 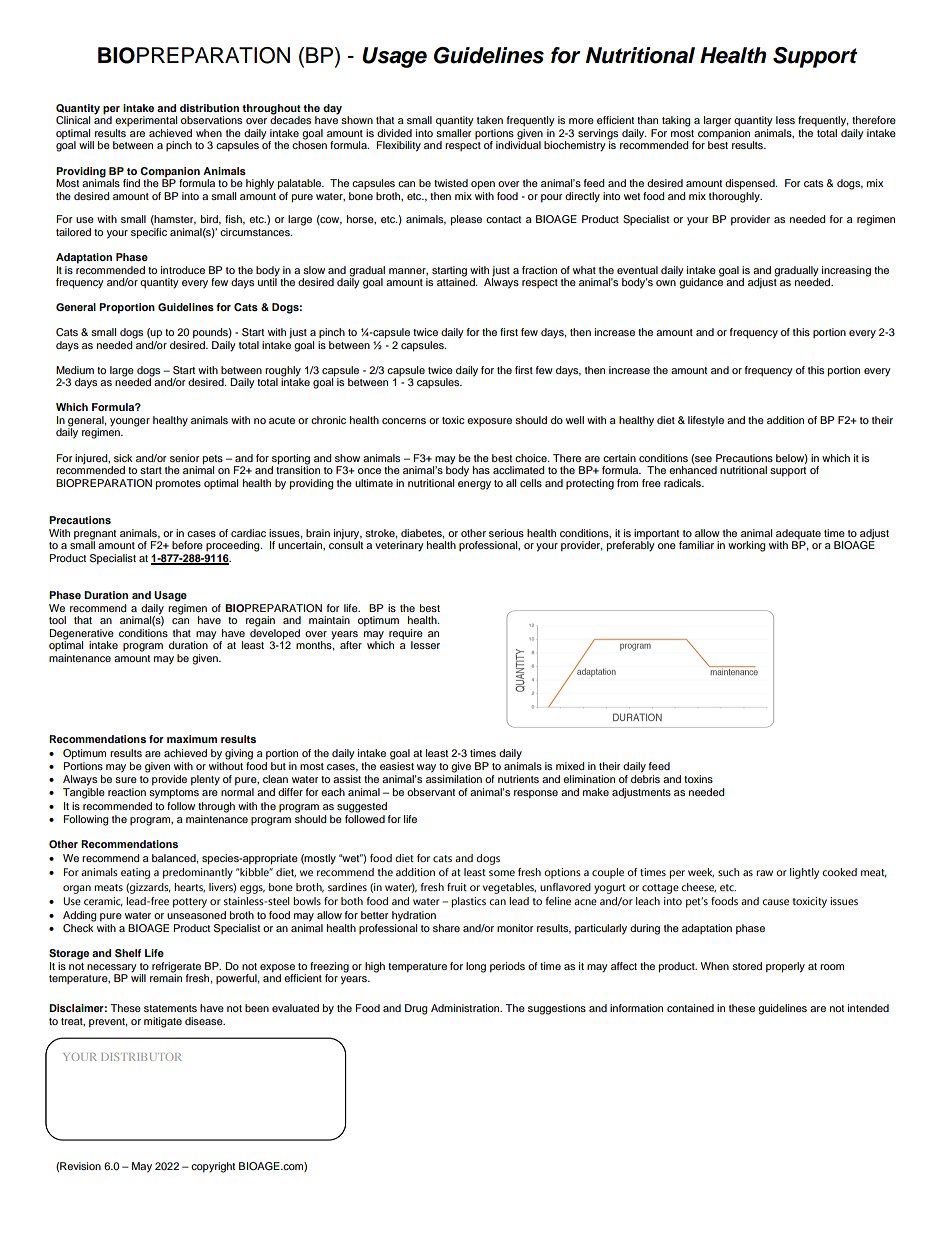 I want to click on toxins, so click(x=698, y=779).
